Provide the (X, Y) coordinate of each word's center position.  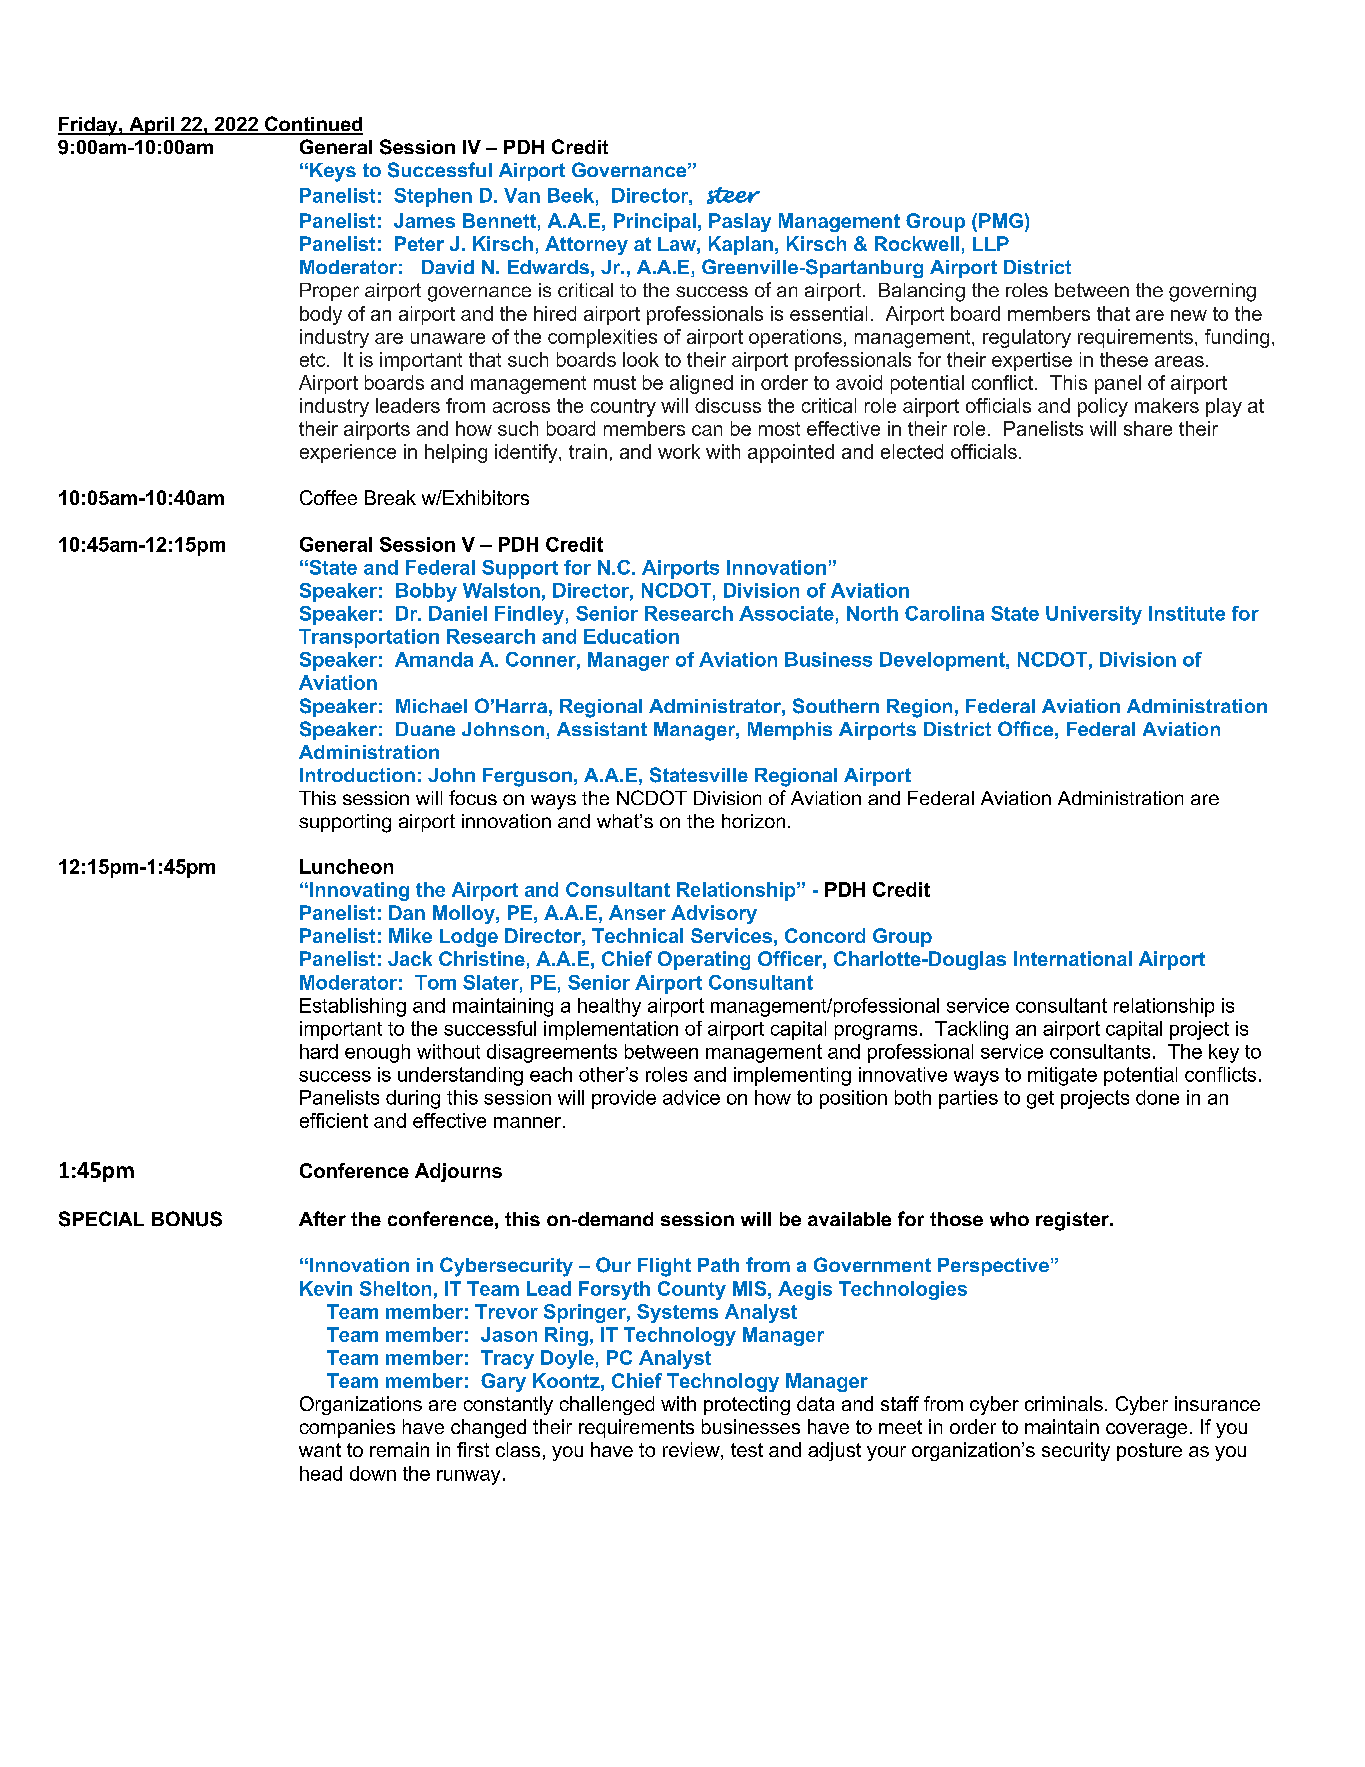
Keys (333, 172)
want (320, 1450)
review (692, 1451)
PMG (1001, 220)
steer (733, 195)
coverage (1146, 1430)
